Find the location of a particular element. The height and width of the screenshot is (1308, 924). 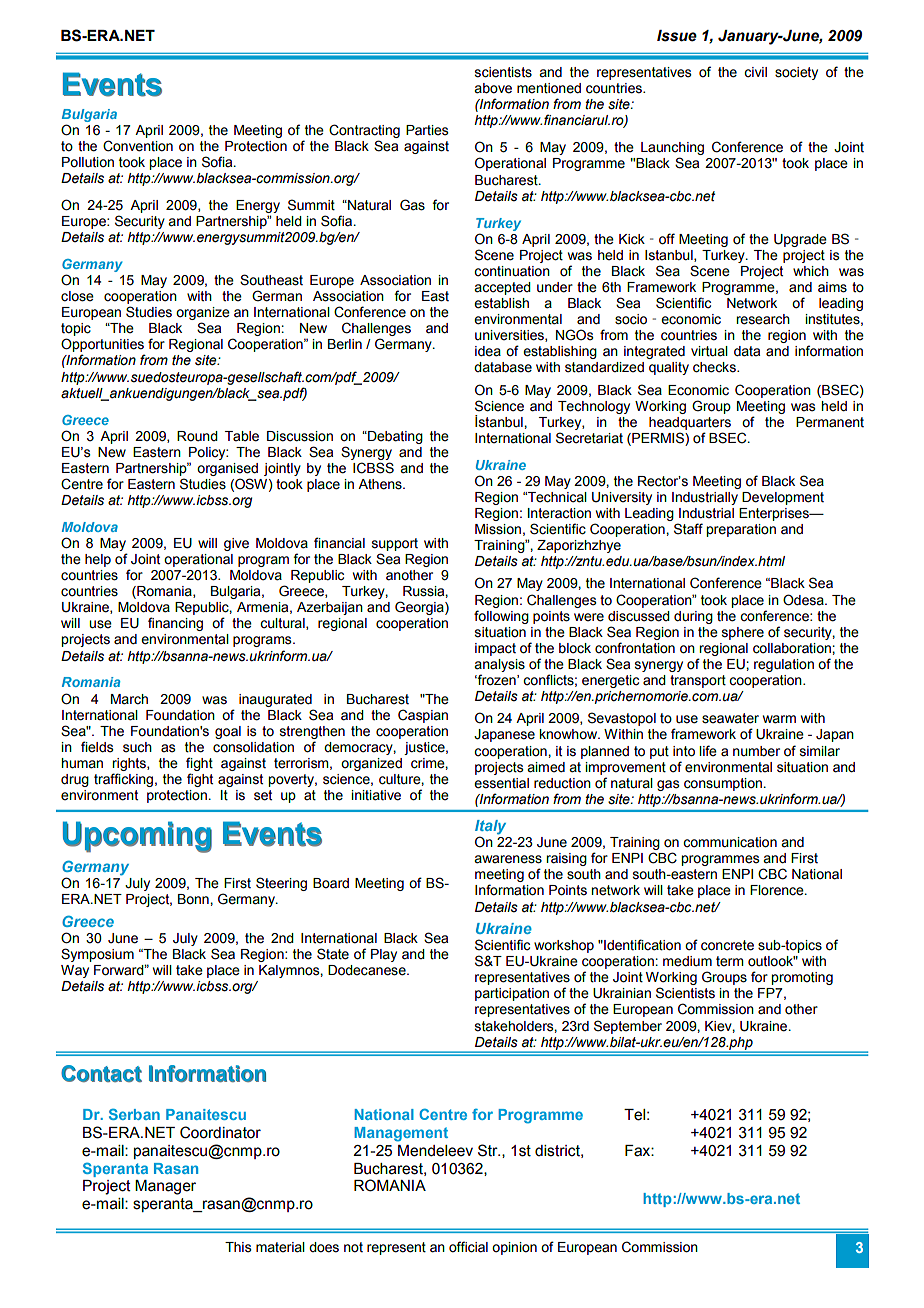

Manager is located at coordinates (165, 1187).
